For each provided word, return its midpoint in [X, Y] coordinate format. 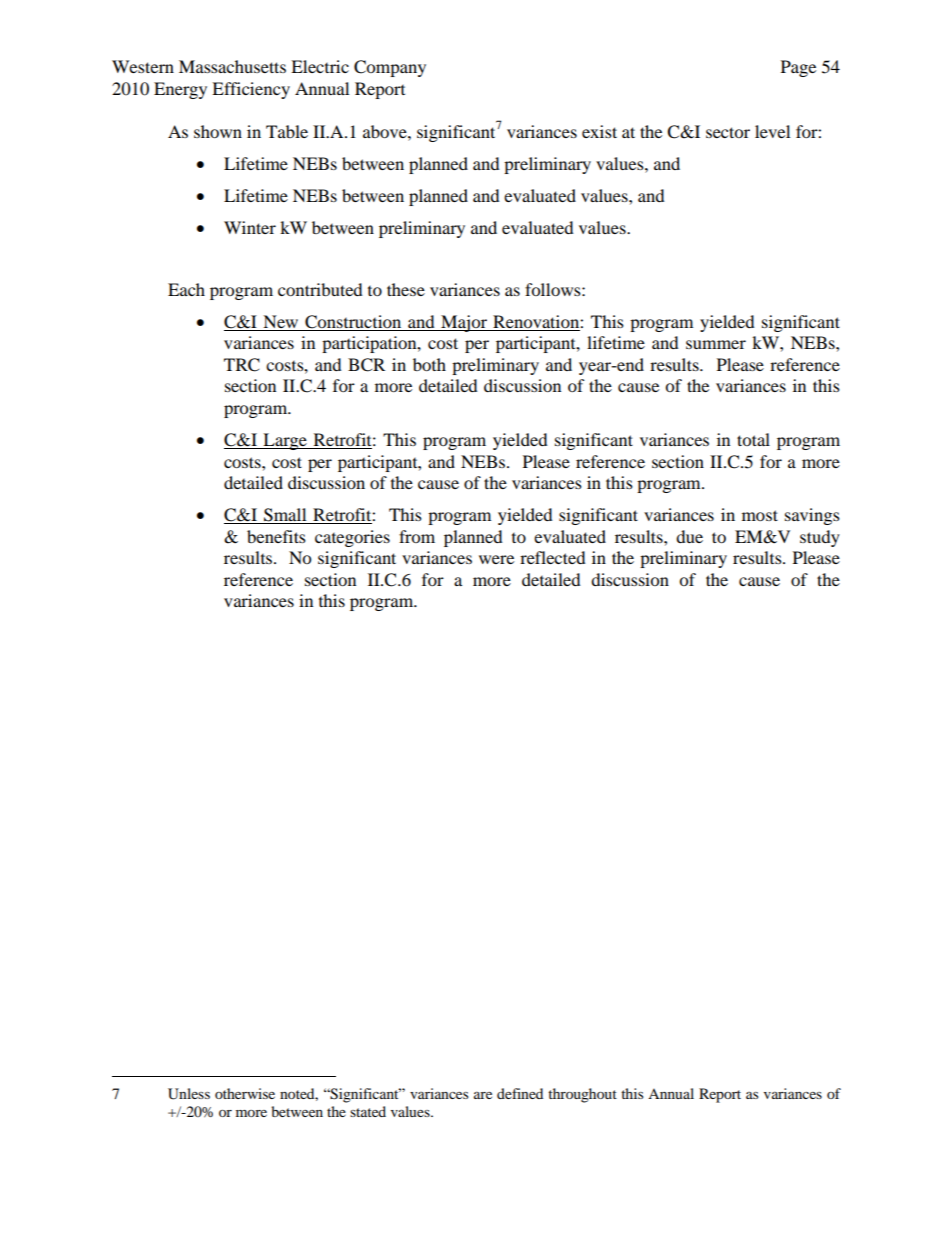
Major [464, 323]
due [689, 536]
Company [390, 68]
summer [716, 344]
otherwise [245, 1093]
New [281, 323]
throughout [582, 1095]
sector [728, 132]
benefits [276, 536]
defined [520, 1093]
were [496, 559]
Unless [189, 1094]
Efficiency [251, 90]
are [483, 1095]
